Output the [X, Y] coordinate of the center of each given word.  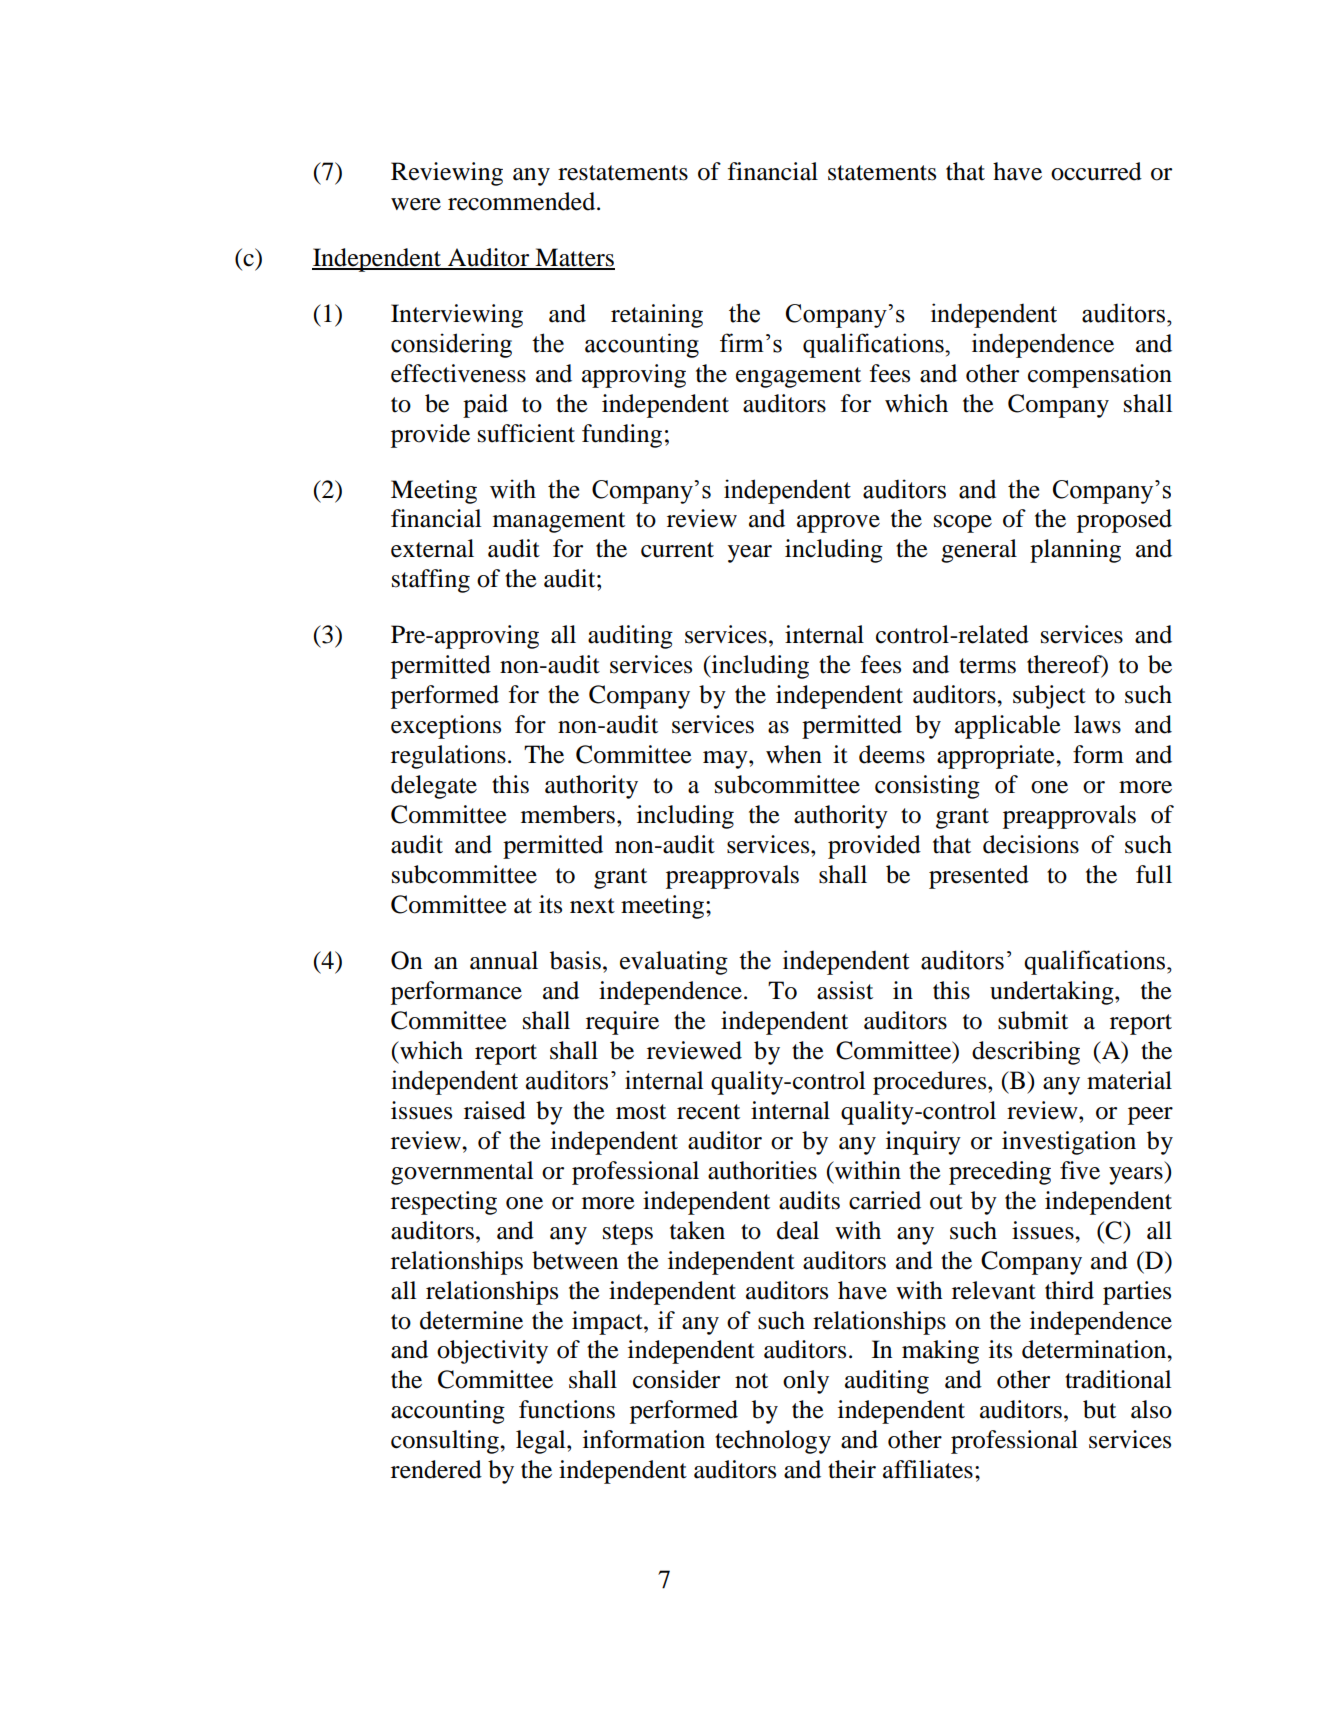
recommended [523, 201]
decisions [1031, 844]
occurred [1096, 171]
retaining [657, 316]
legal [542, 1442]
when [794, 754]
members [568, 814]
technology [773, 1442]
